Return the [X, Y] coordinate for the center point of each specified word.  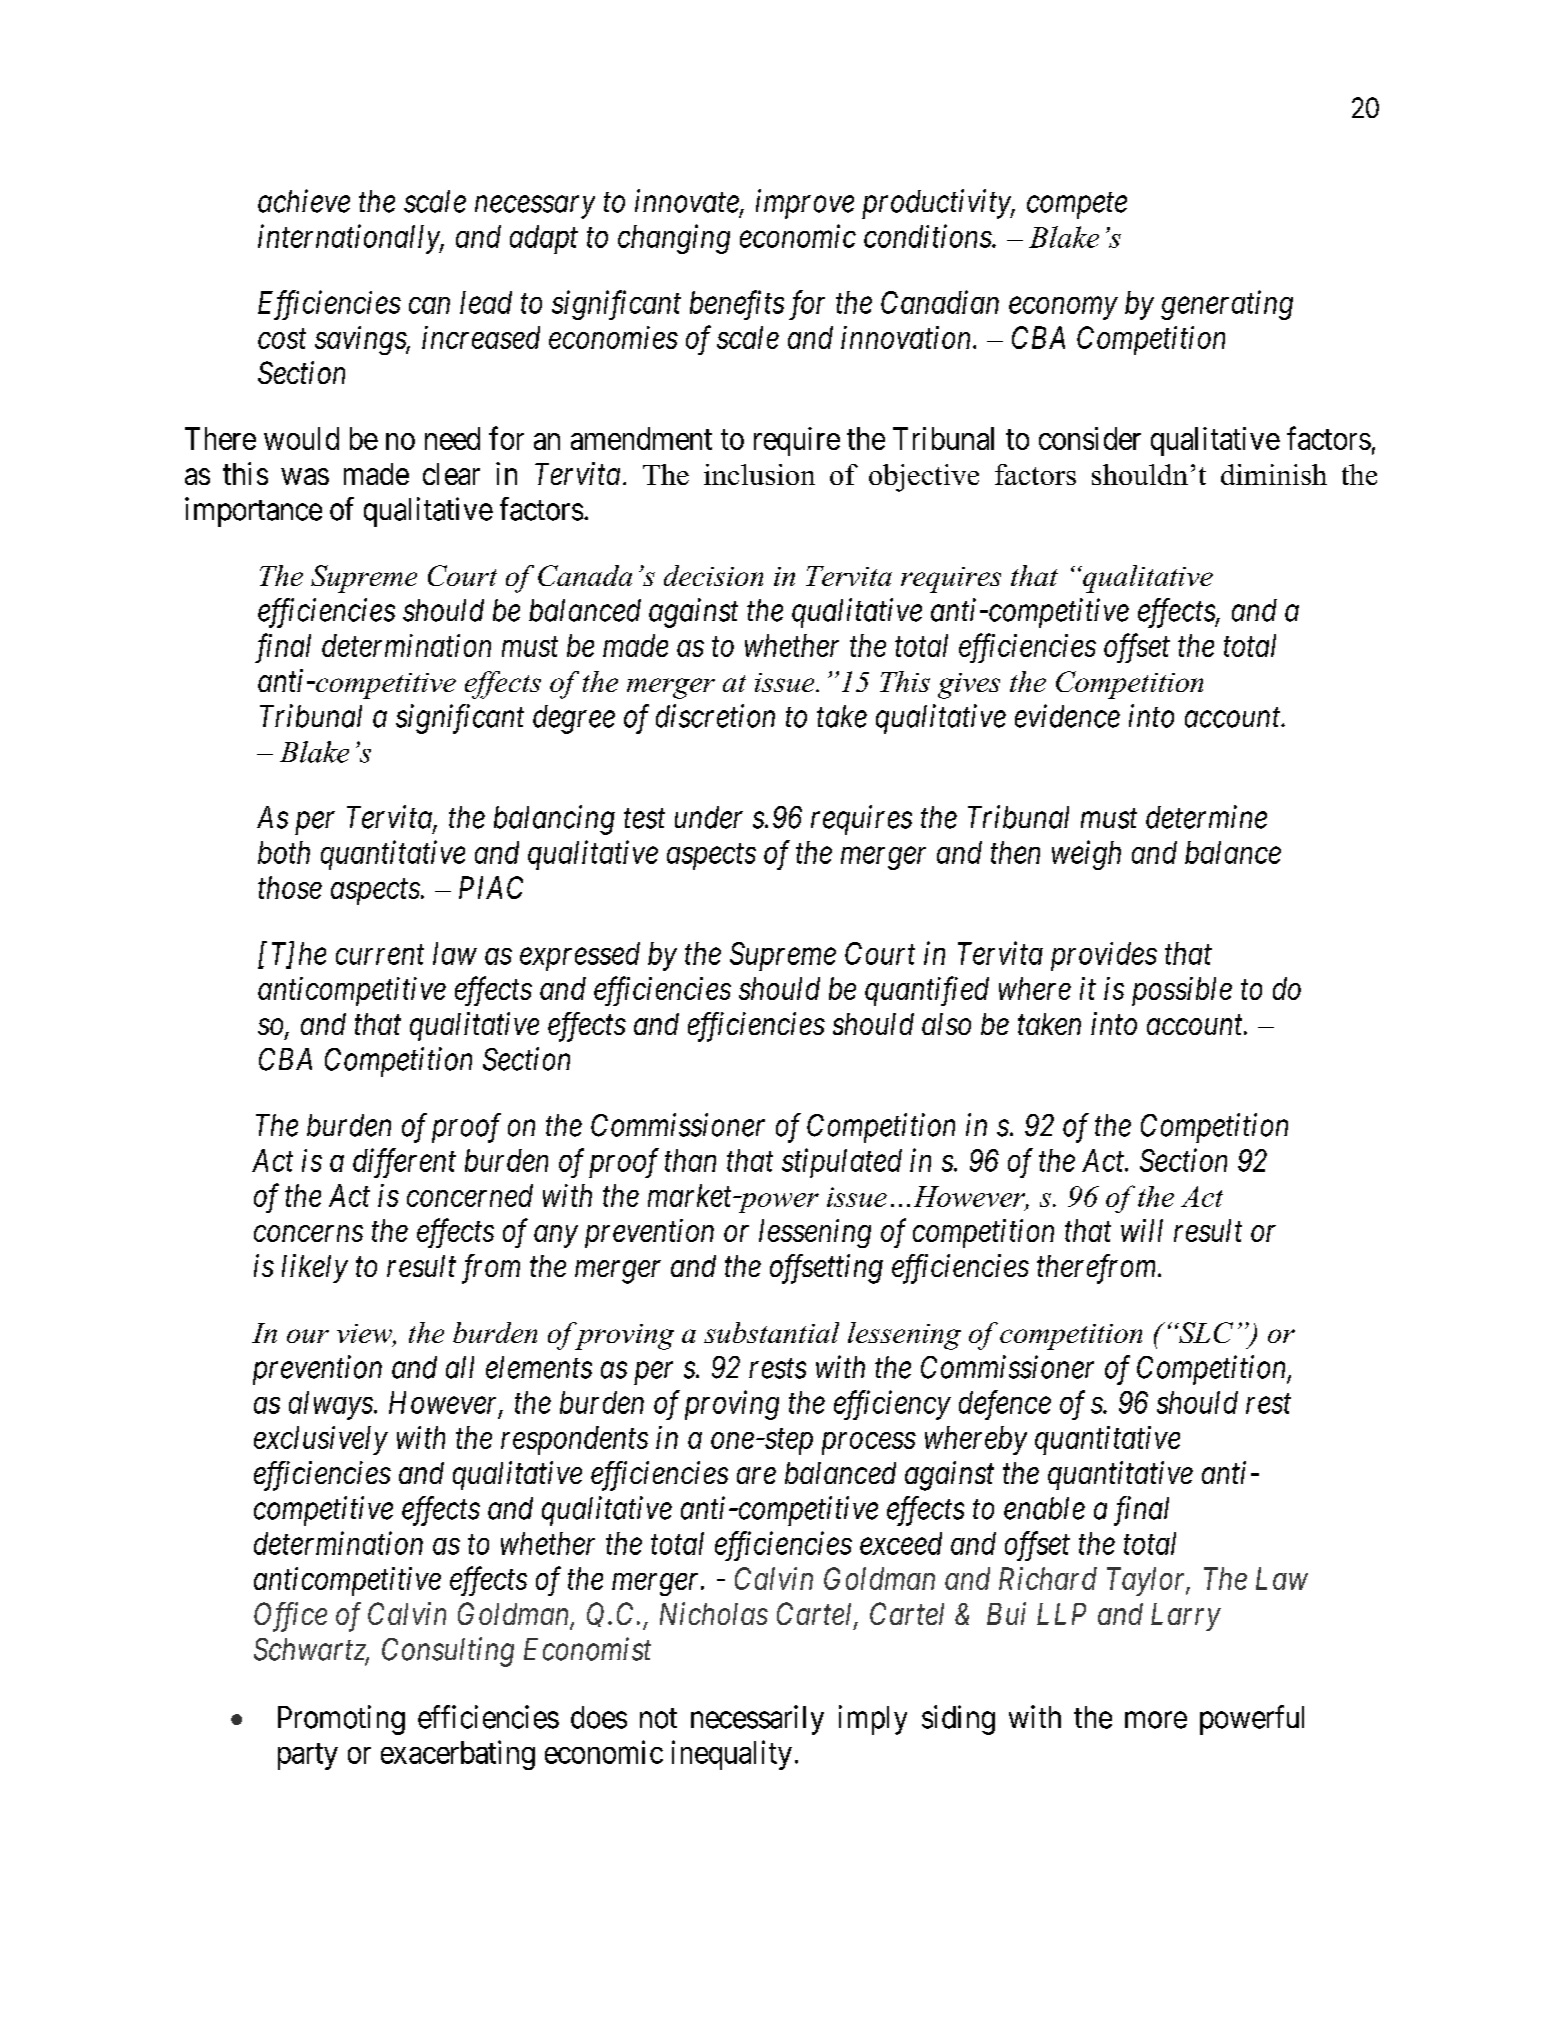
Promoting [341, 1720]
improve [805, 204]
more [1156, 1720]
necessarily [757, 1720]
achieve [304, 201]
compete [1077, 206]
